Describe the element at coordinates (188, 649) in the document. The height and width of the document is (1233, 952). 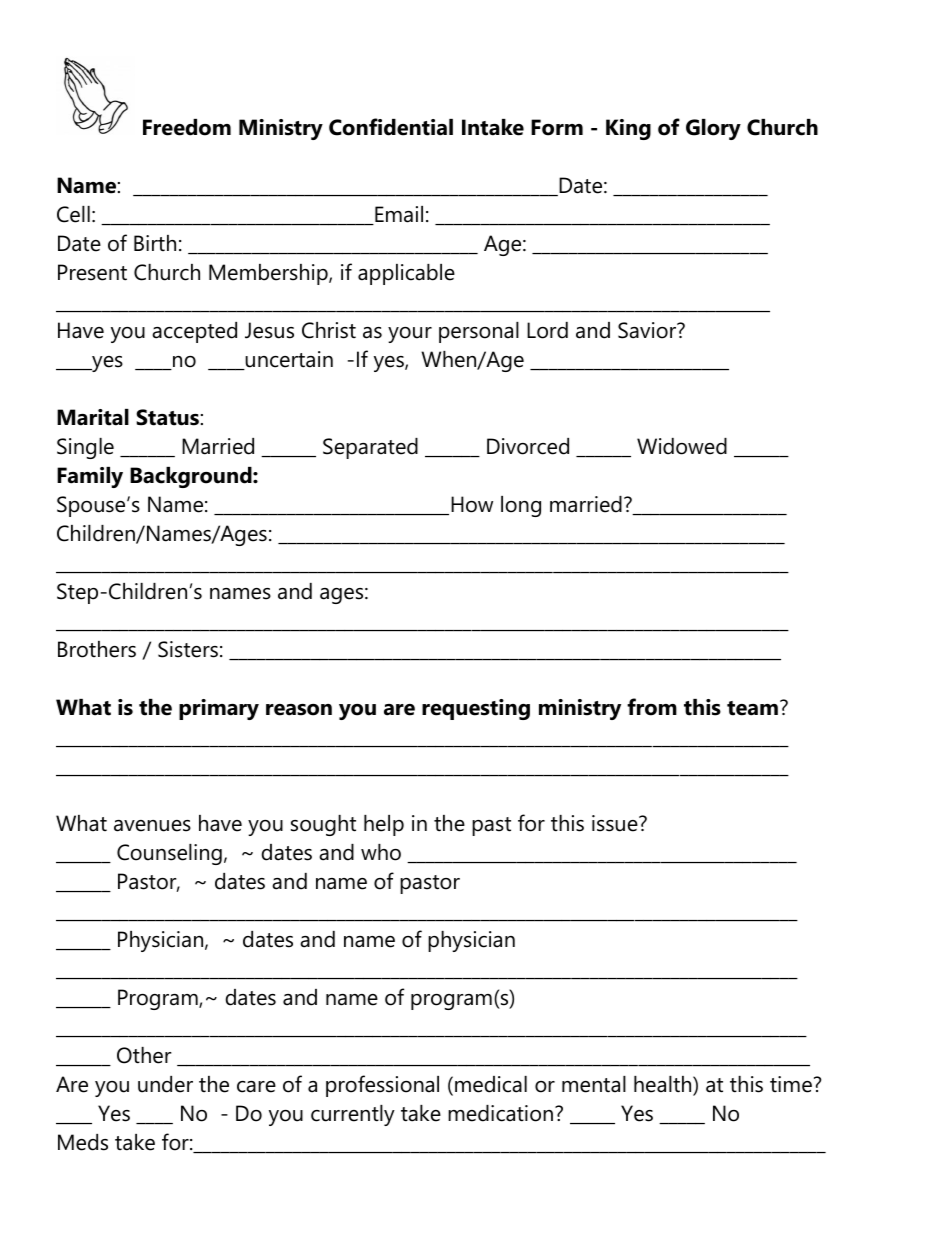
I see `Sisters` at that location.
